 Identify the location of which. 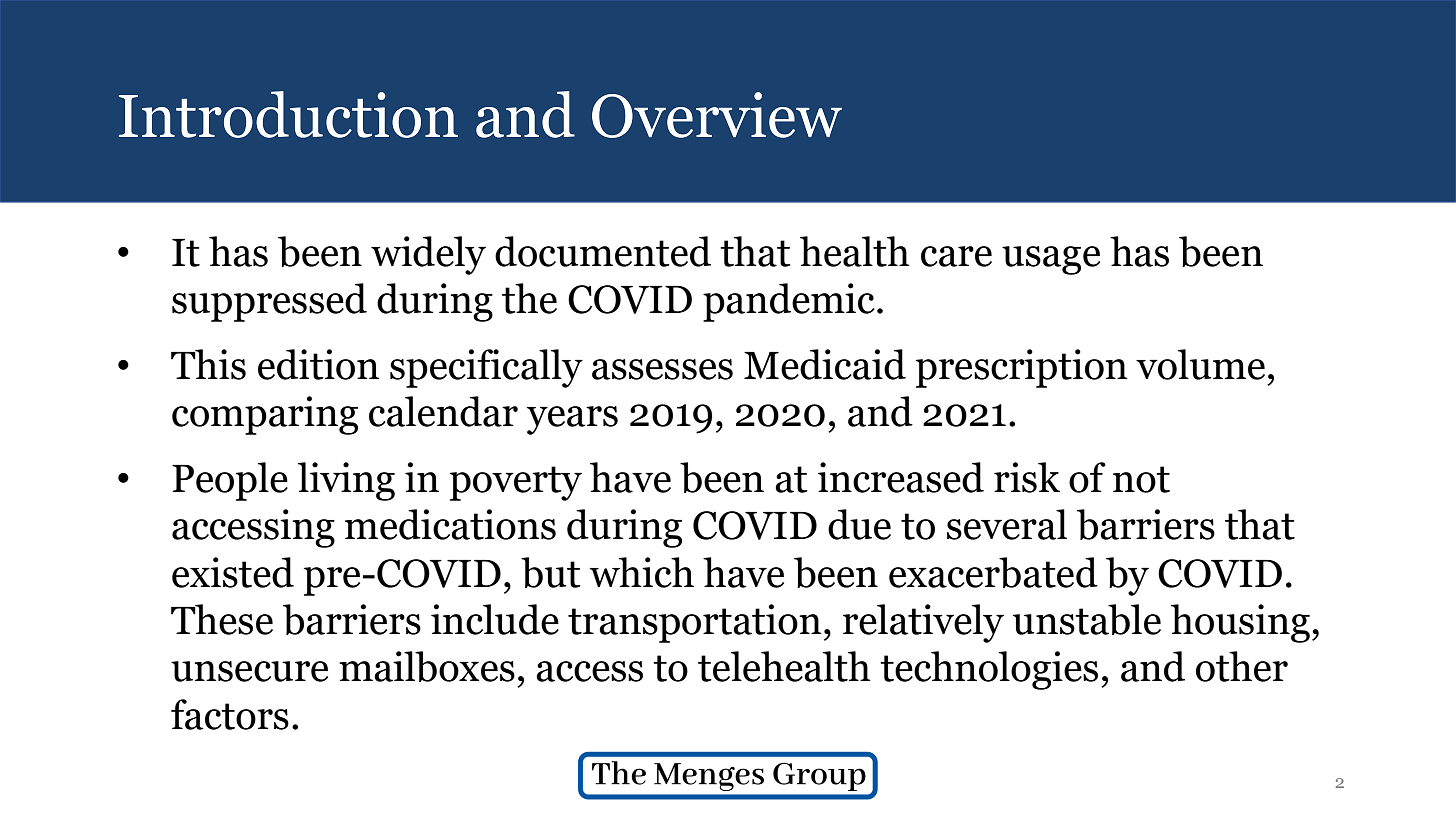
(641, 572).
